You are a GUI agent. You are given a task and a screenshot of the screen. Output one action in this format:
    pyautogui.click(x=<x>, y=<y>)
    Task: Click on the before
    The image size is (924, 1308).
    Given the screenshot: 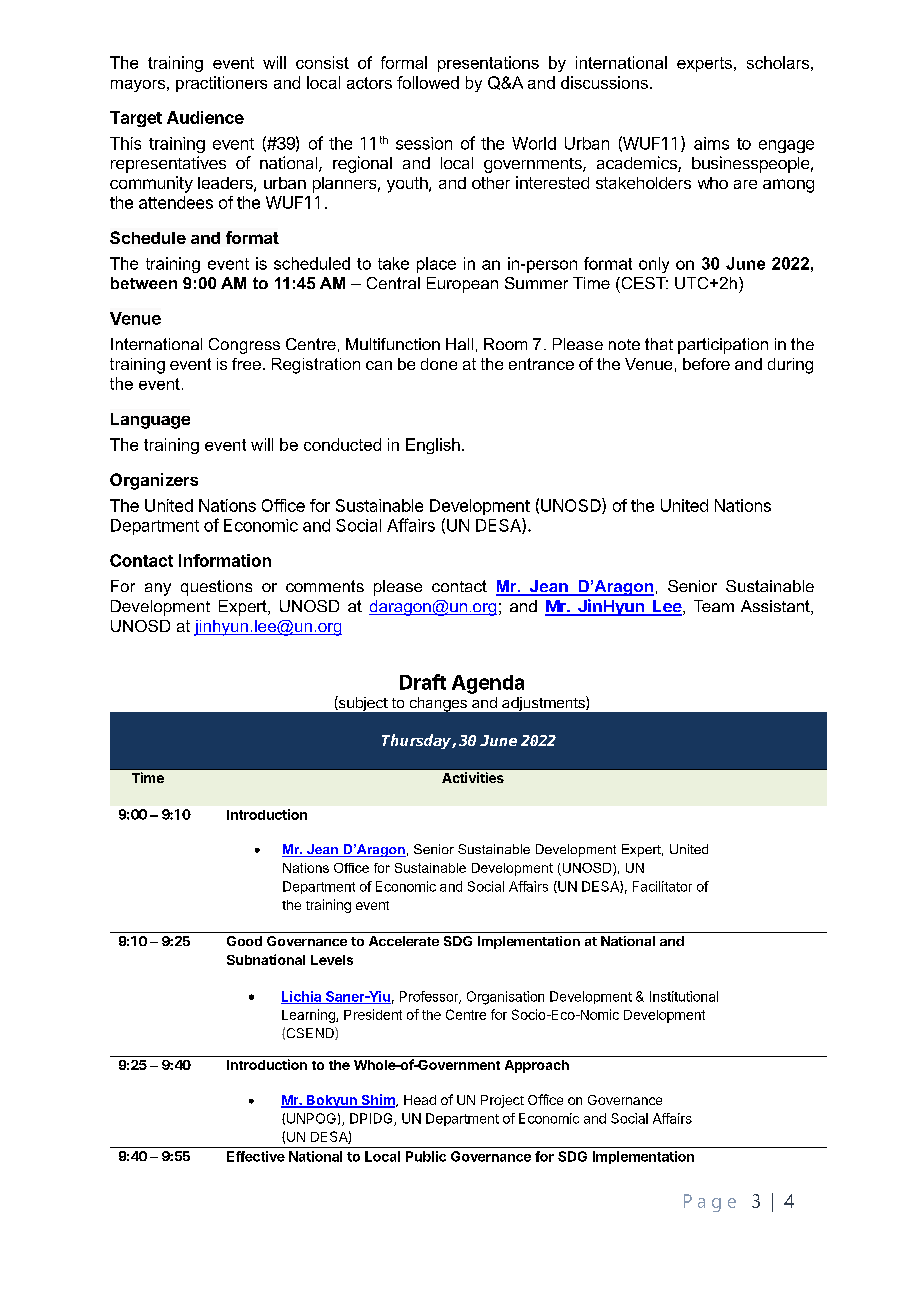 What is the action you would take?
    pyautogui.click(x=706, y=364)
